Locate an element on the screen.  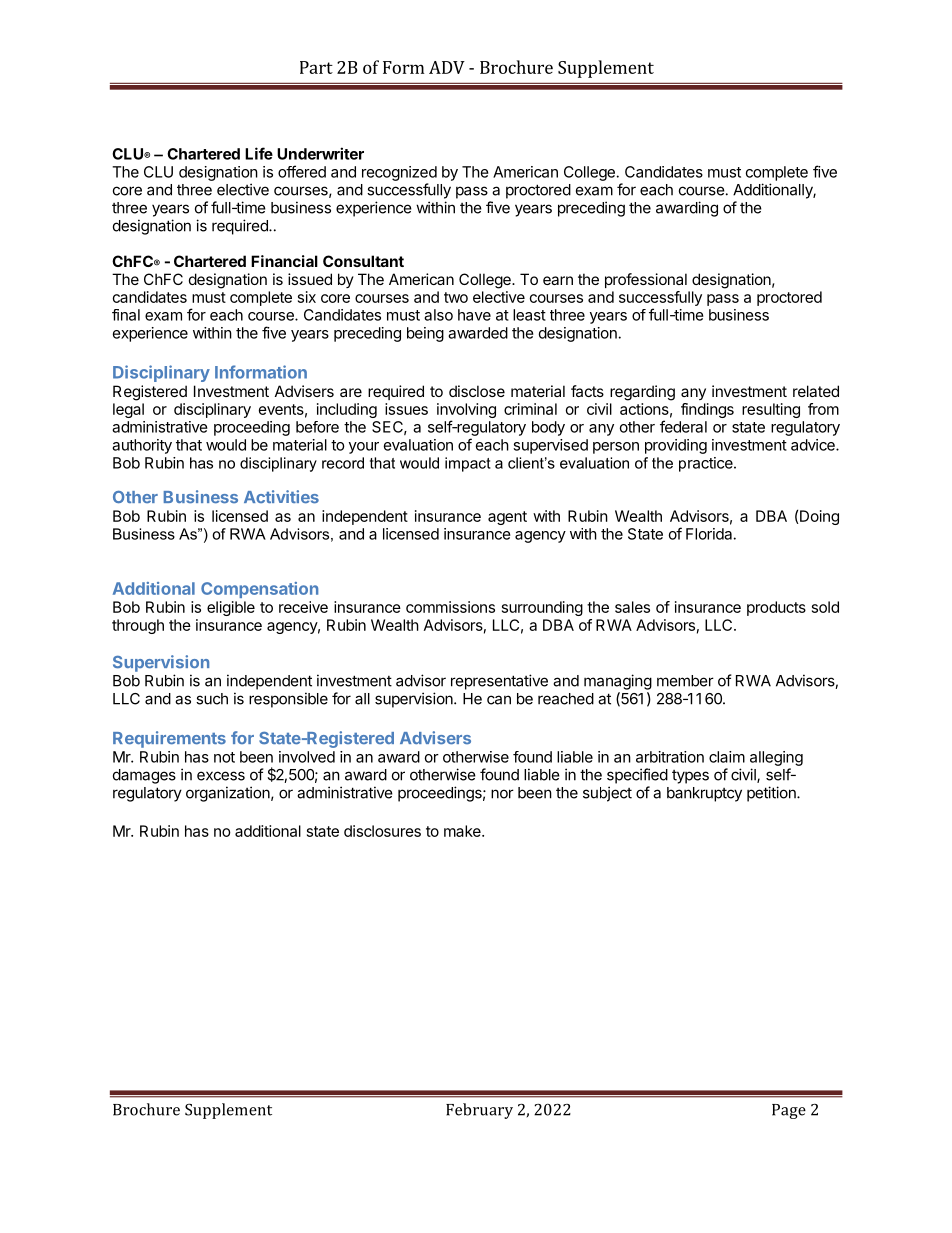
professional is located at coordinates (646, 280).
